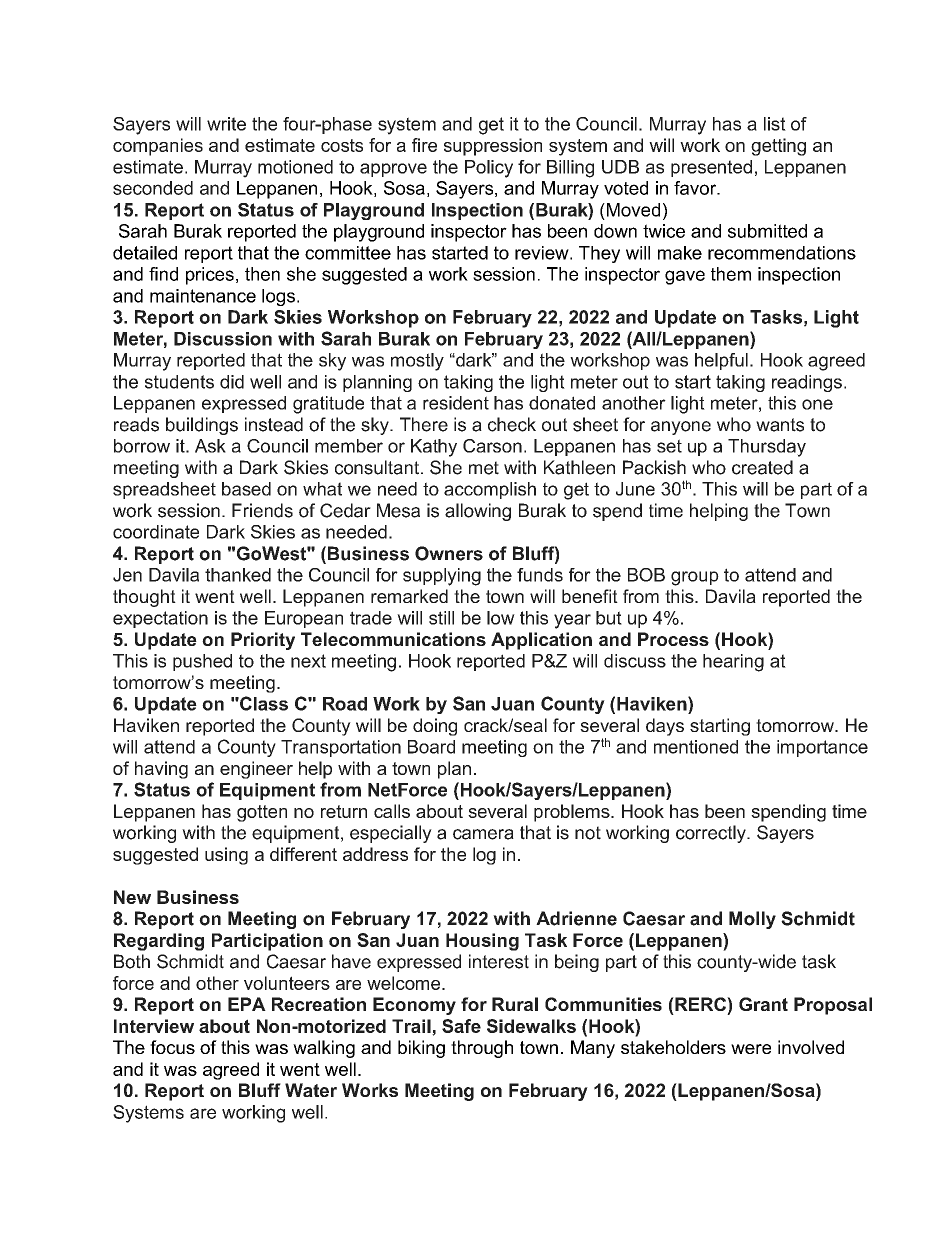 The height and width of the screenshot is (1233, 952). Describe the element at coordinates (441, 618) in the screenshot. I see `still` at that location.
